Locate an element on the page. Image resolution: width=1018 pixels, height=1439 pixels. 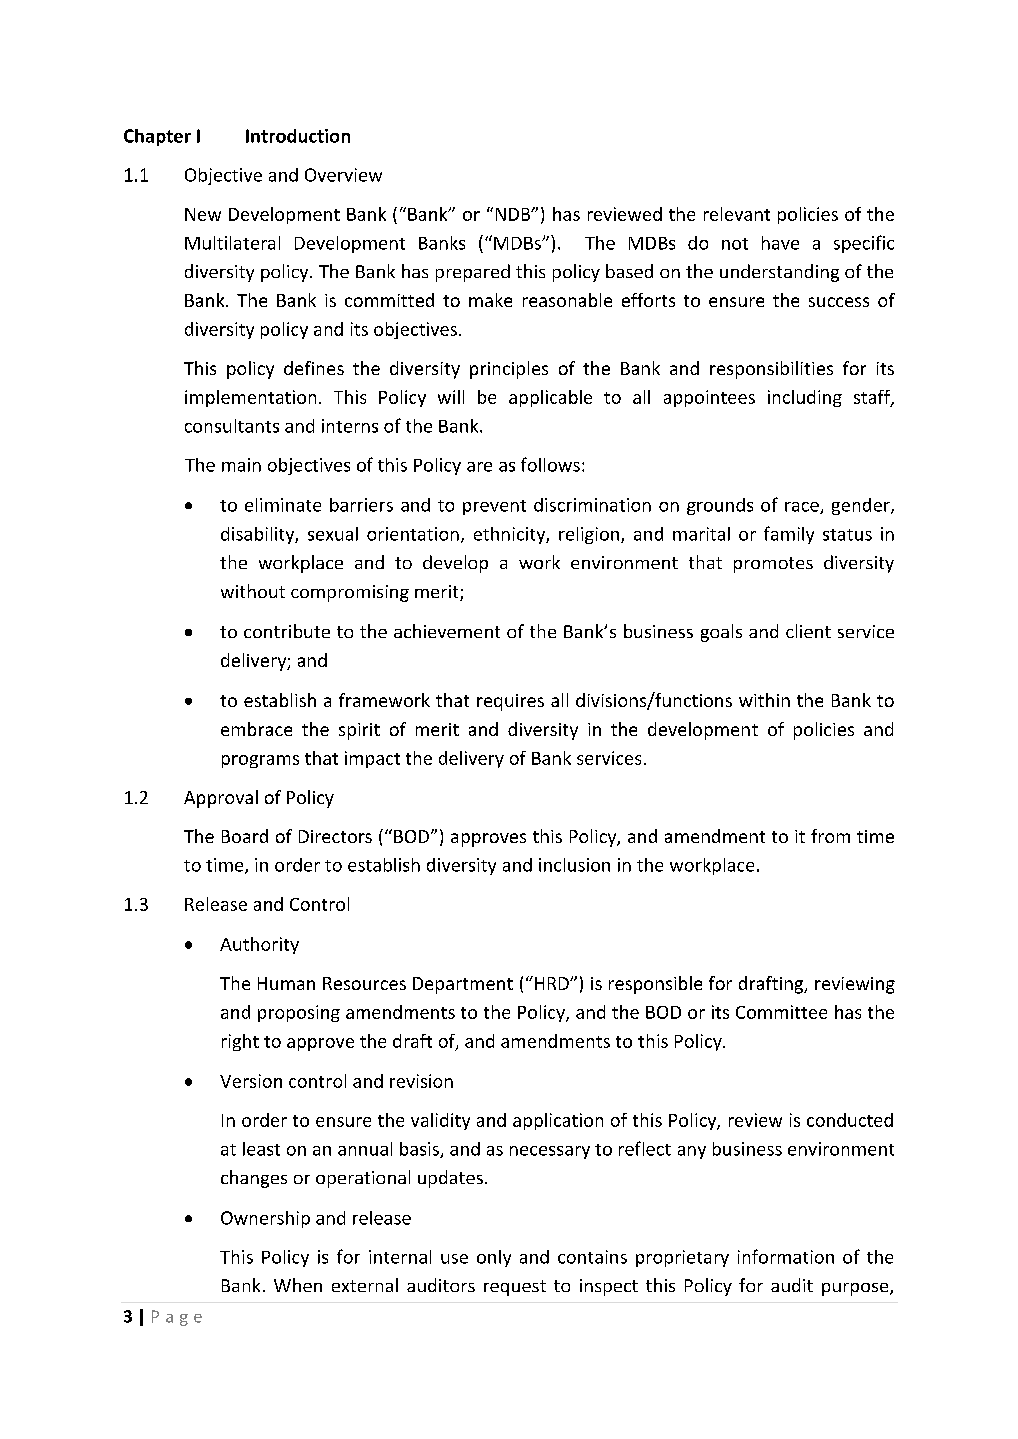
HRD is located at coordinates (551, 983).
